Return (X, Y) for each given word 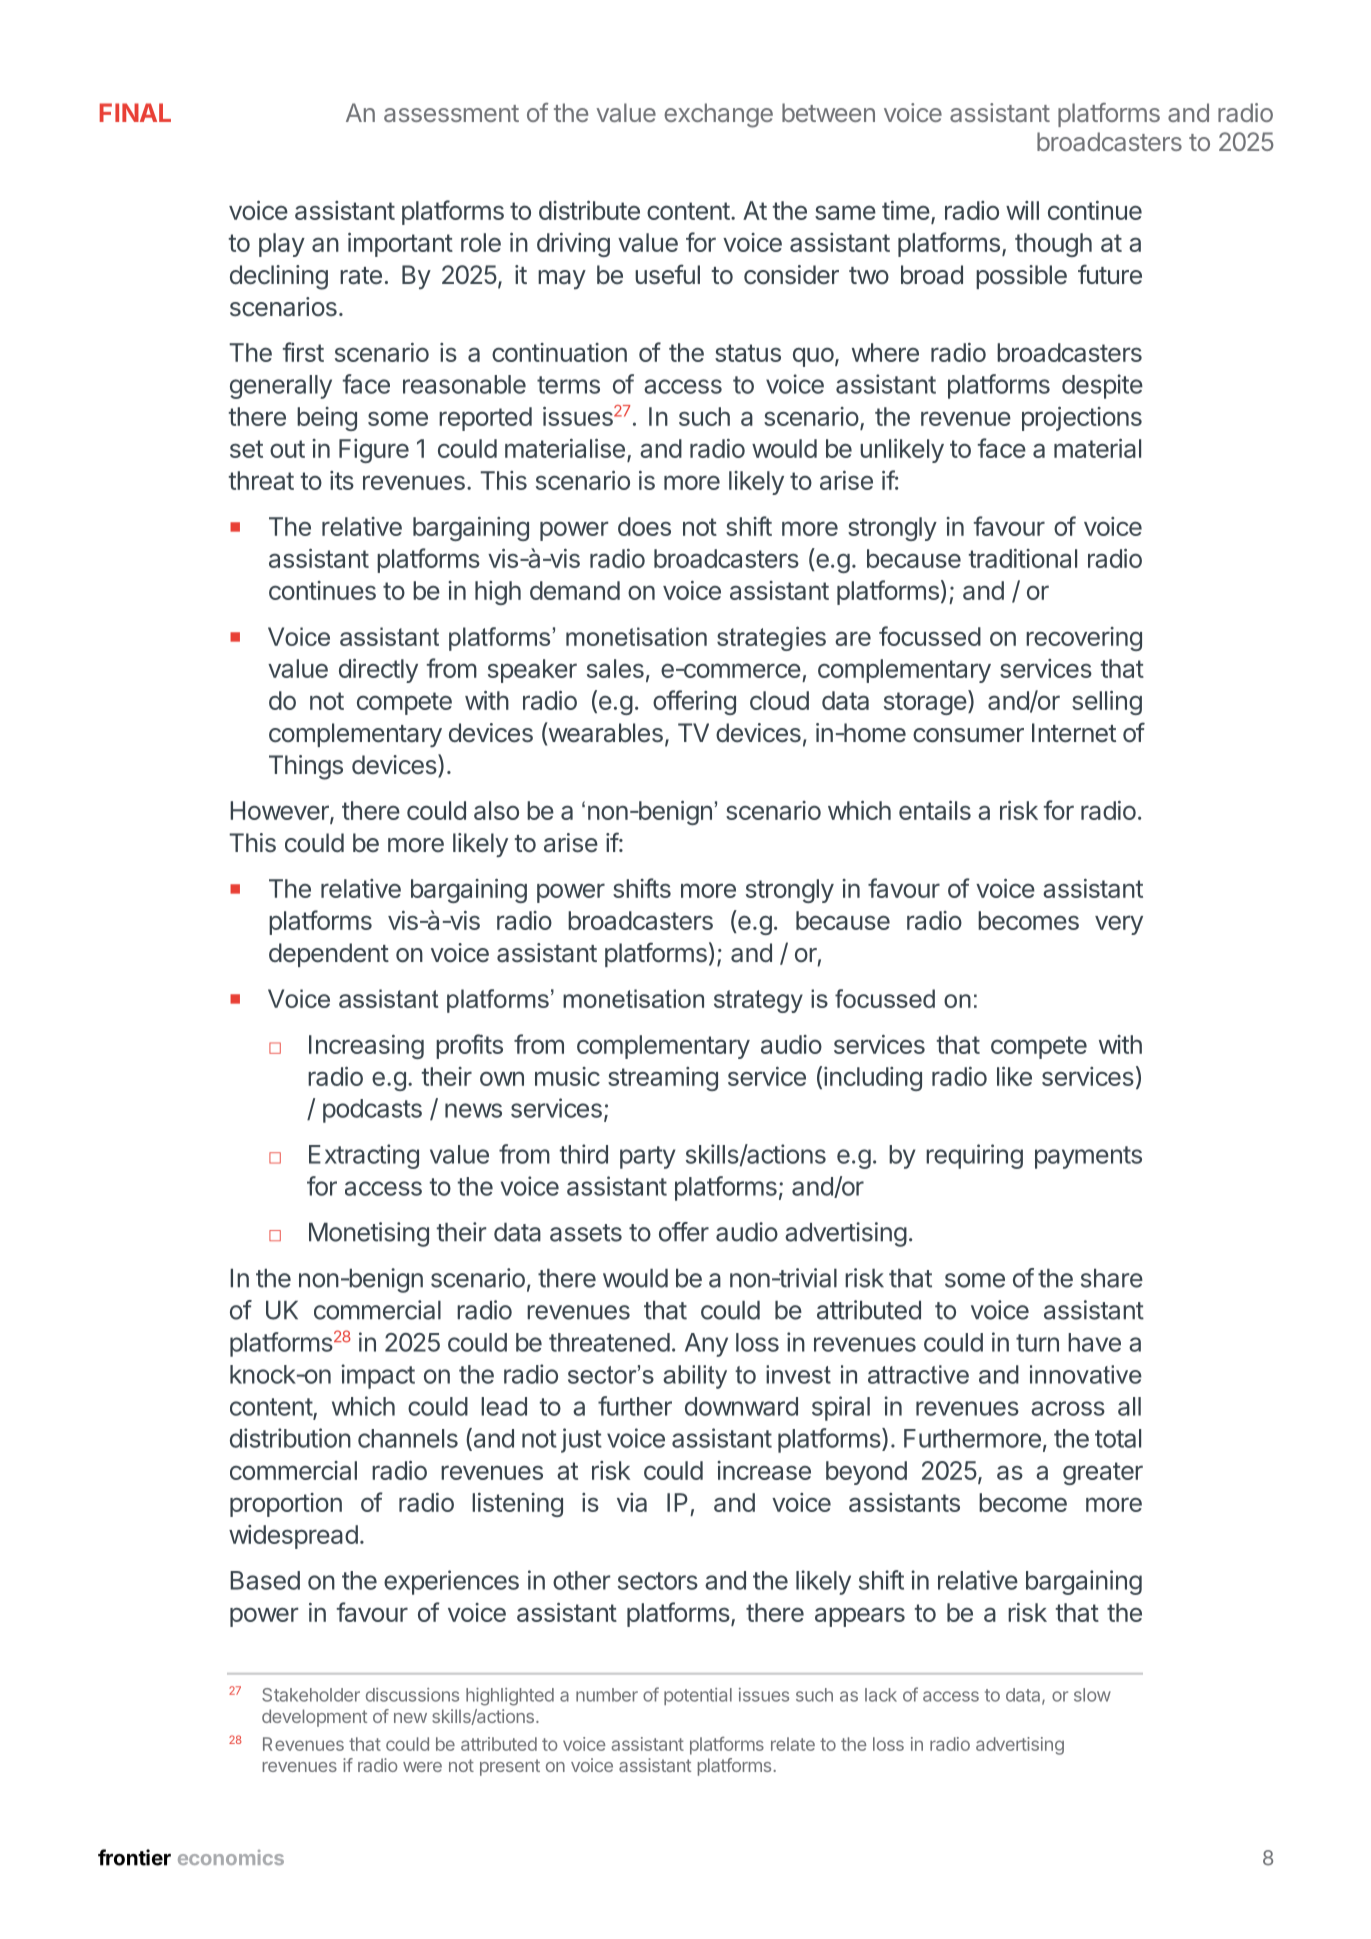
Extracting (364, 1156)
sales (615, 668)
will (1022, 210)
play (282, 245)
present (510, 1767)
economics (231, 1857)
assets (586, 1233)
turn (1037, 1343)
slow (1092, 1695)
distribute (589, 210)
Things (306, 767)
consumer (968, 735)
